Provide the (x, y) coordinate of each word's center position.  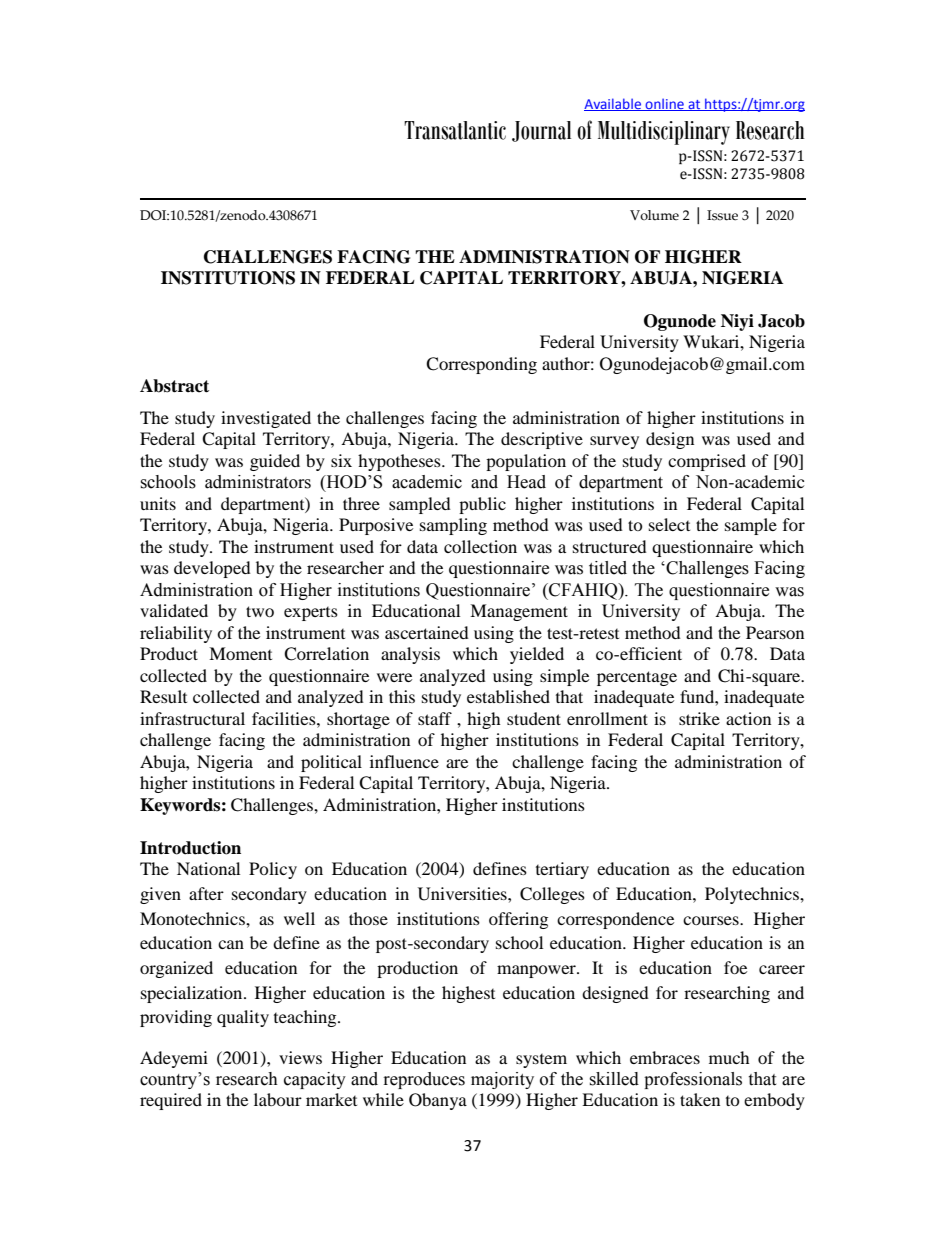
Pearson (775, 632)
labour (278, 1099)
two (260, 611)
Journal (541, 131)
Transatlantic (455, 130)
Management (519, 612)
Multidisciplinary (664, 133)
